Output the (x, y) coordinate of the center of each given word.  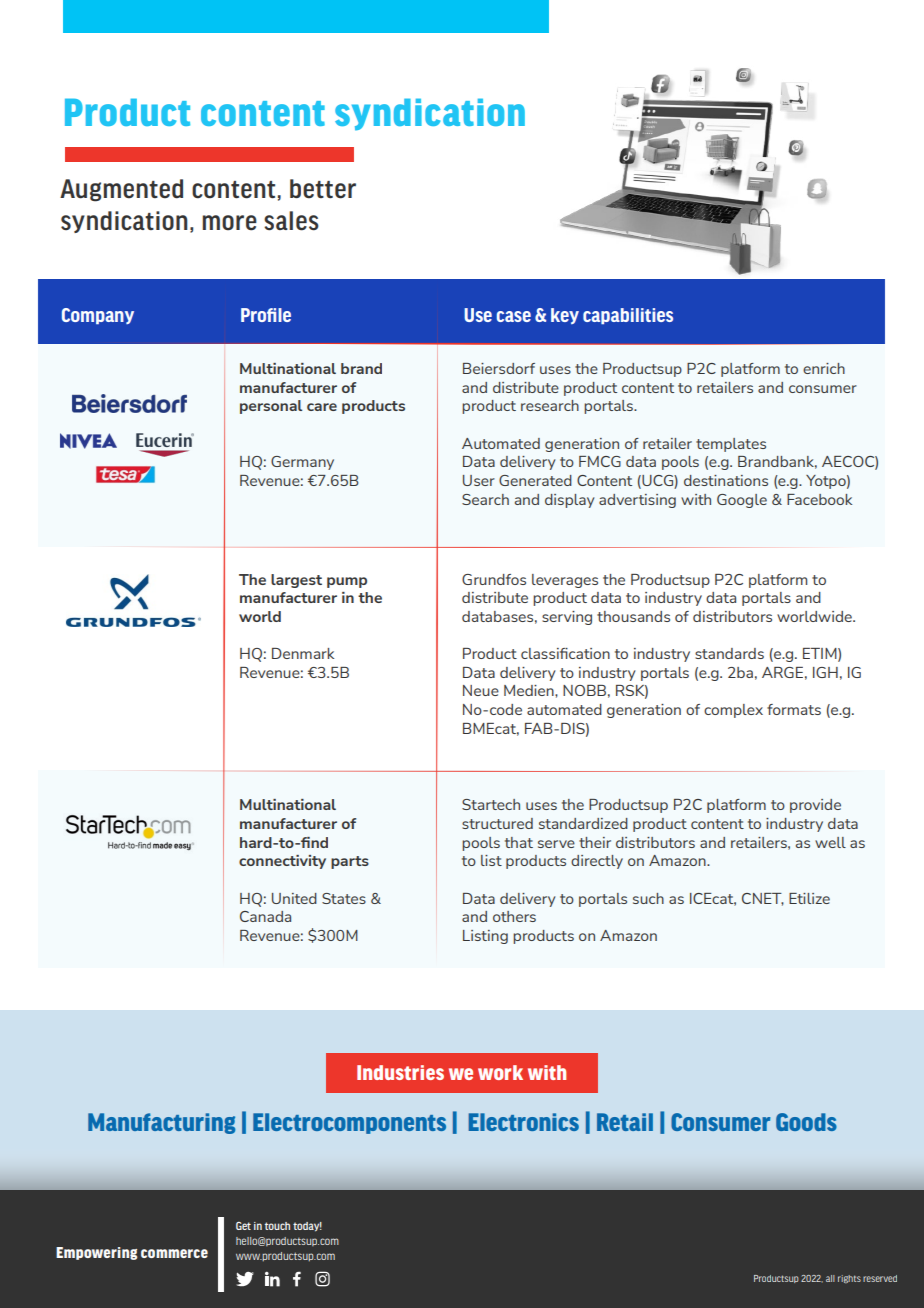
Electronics (523, 1122)
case (514, 316)
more (230, 223)
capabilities (628, 316)
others (514, 916)
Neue (481, 690)
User (479, 480)
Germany (302, 463)
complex (733, 711)
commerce (174, 1253)
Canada (265, 916)
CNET (763, 899)
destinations (726, 480)
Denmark (303, 653)
